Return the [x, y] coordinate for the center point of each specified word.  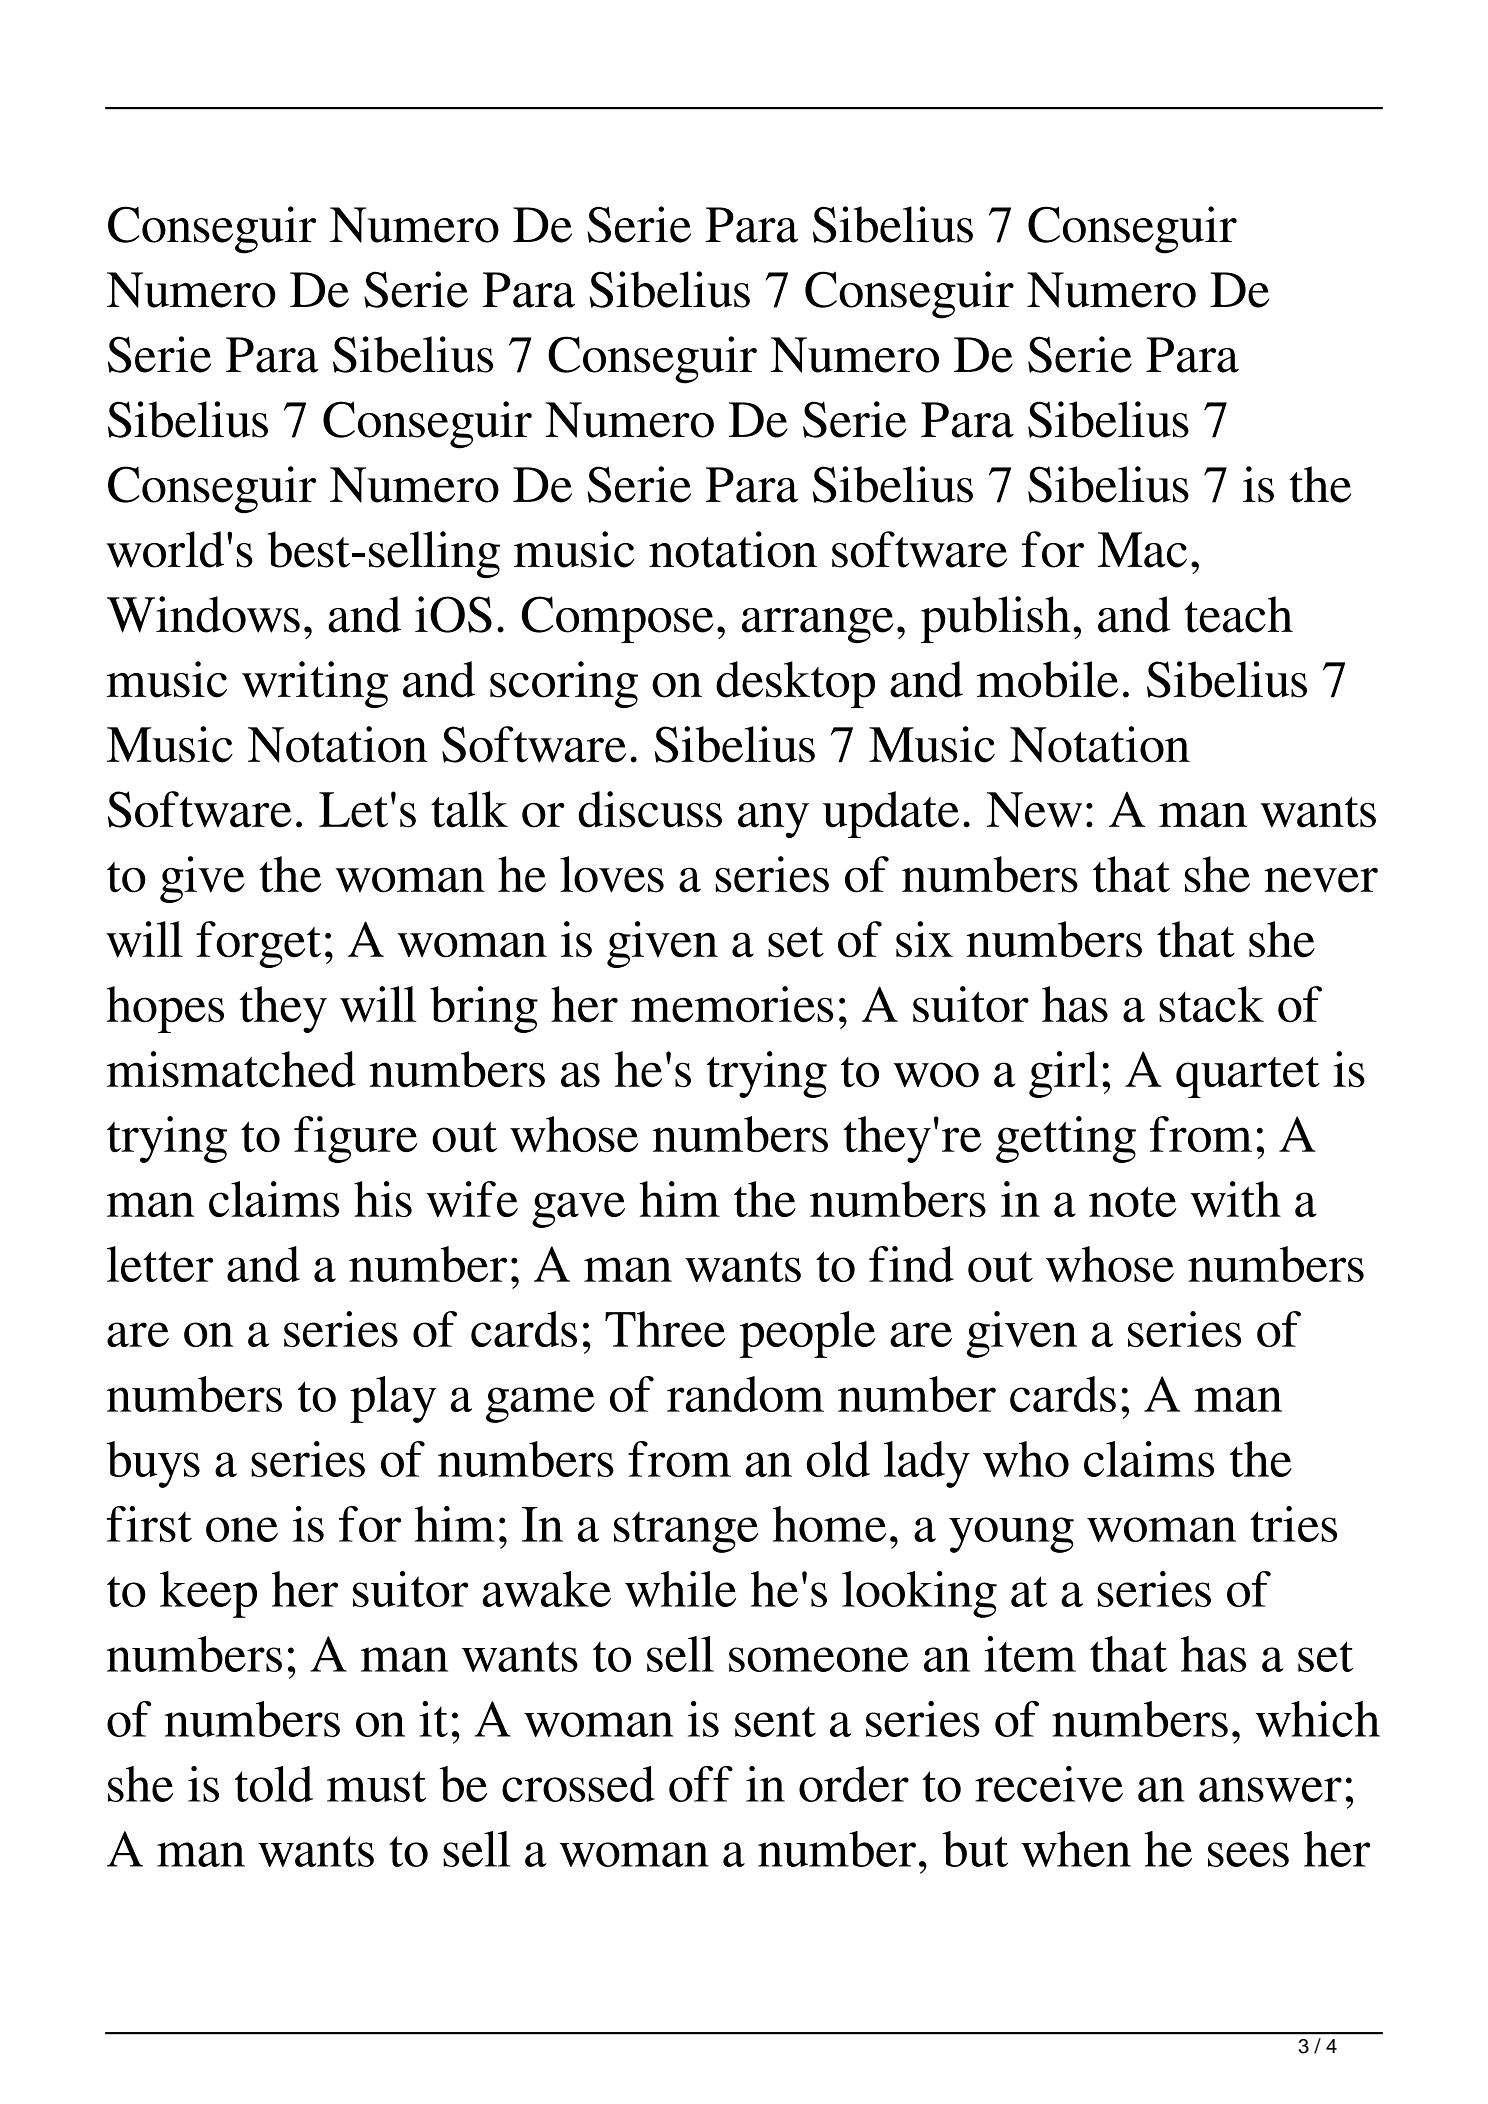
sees [1248, 1854]
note [1133, 1201]
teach [1238, 614]
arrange [817, 625]
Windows [203, 614]
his [383, 1199]
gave [578, 1210]
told [274, 1784]
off [701, 1784]
